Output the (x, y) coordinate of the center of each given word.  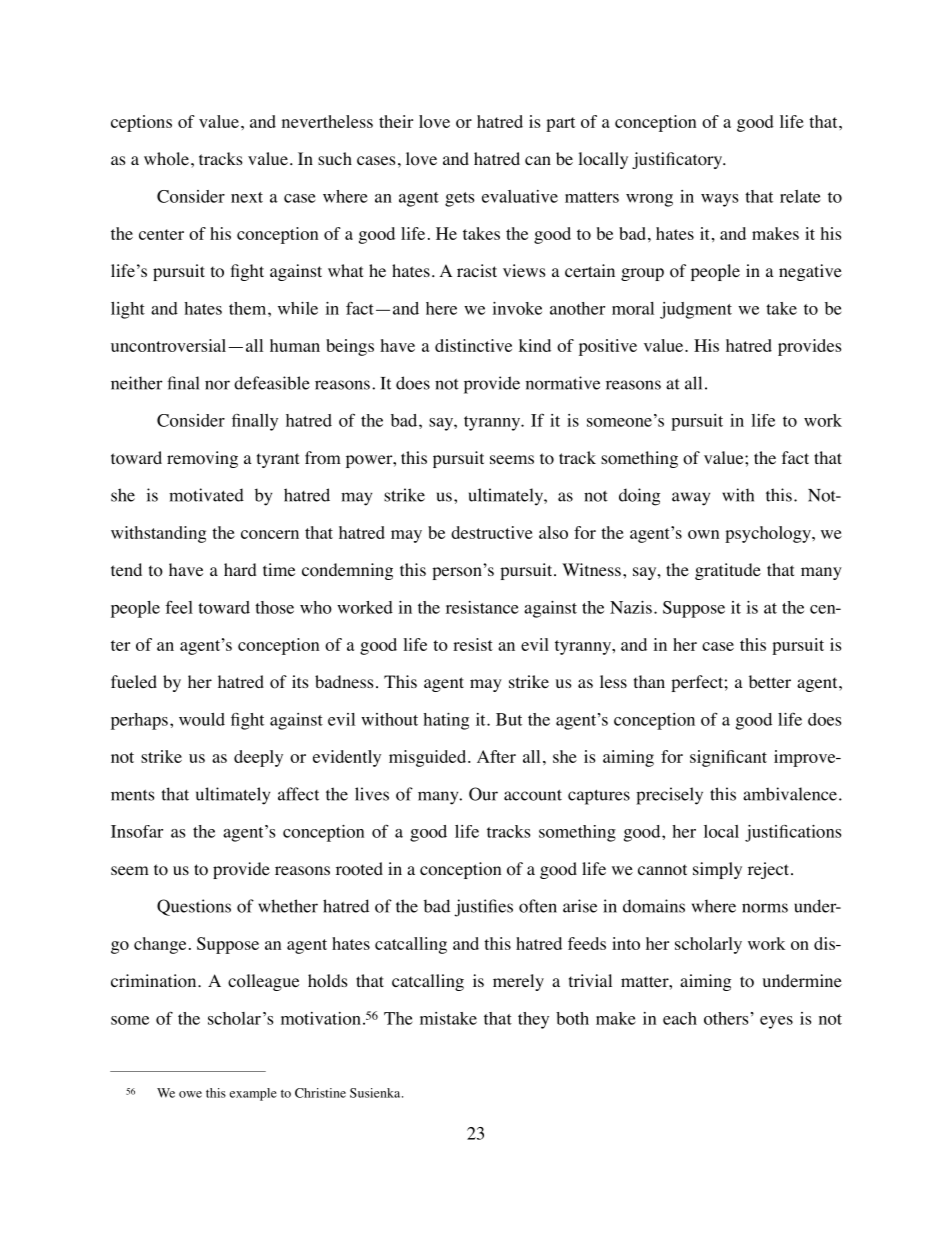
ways (719, 200)
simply (717, 870)
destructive (492, 532)
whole (166, 159)
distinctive (473, 345)
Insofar (137, 831)
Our (483, 794)
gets (459, 199)
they (533, 1020)
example (253, 1094)
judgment (696, 310)
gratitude (728, 571)
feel (179, 607)
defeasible (272, 383)
